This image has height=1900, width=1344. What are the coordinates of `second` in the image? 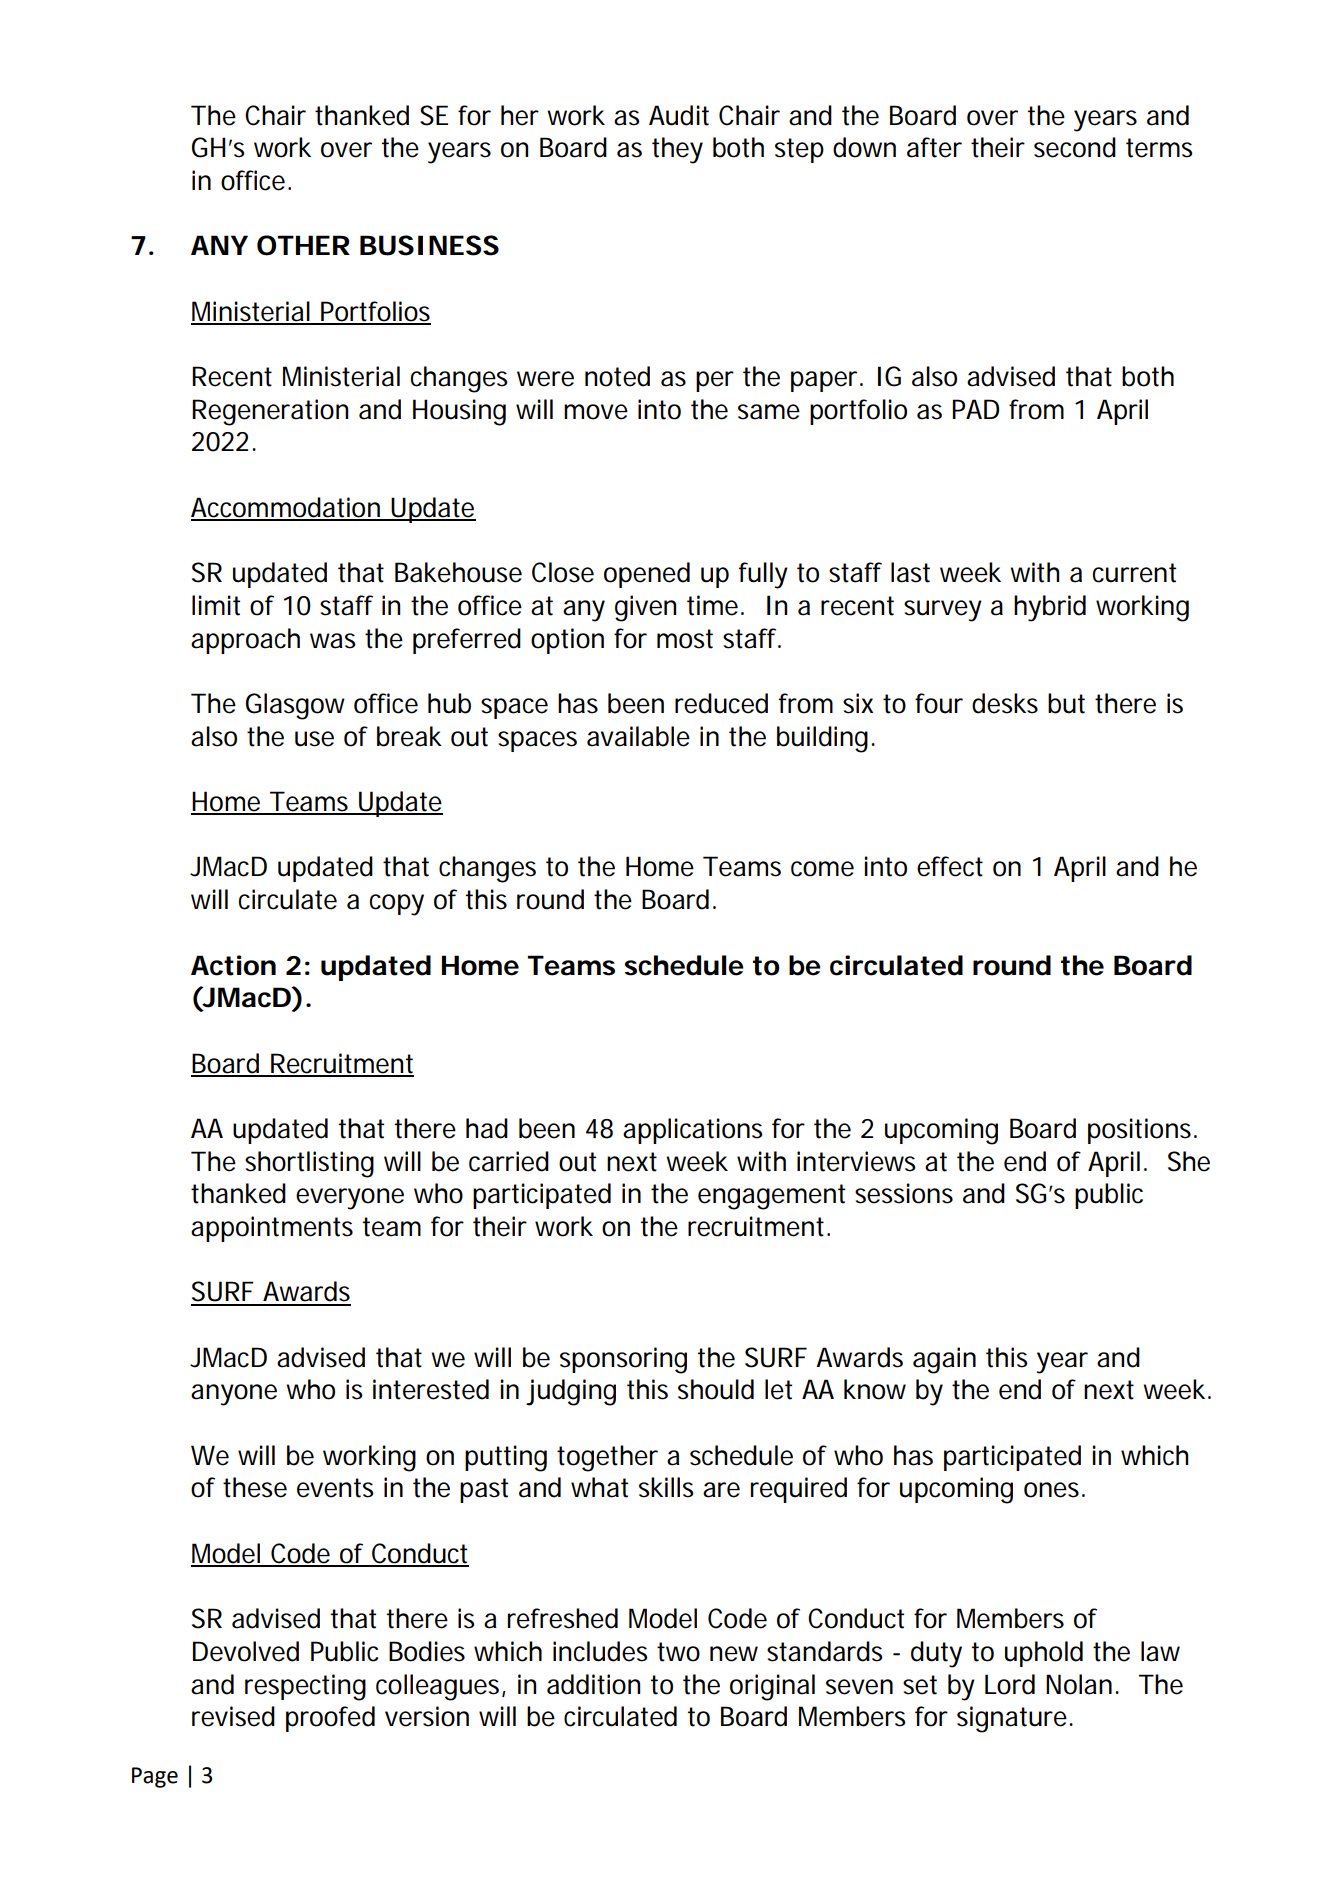 It's located at (1075, 147).
